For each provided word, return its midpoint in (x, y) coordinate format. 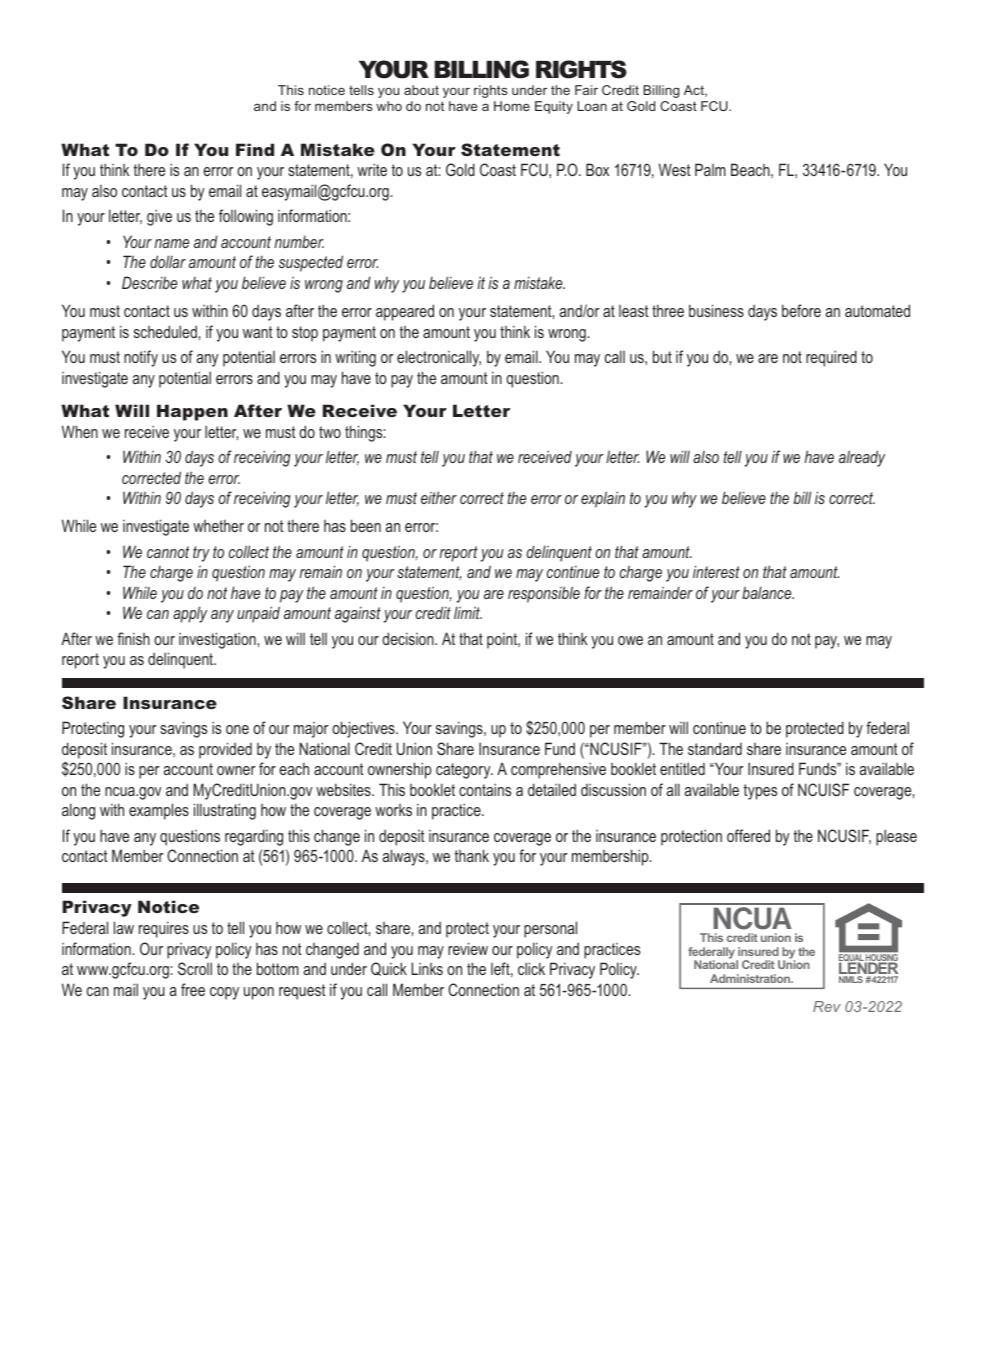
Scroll (195, 968)
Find (255, 149)
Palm (710, 169)
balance (768, 593)
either (439, 497)
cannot (168, 552)
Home (512, 106)
